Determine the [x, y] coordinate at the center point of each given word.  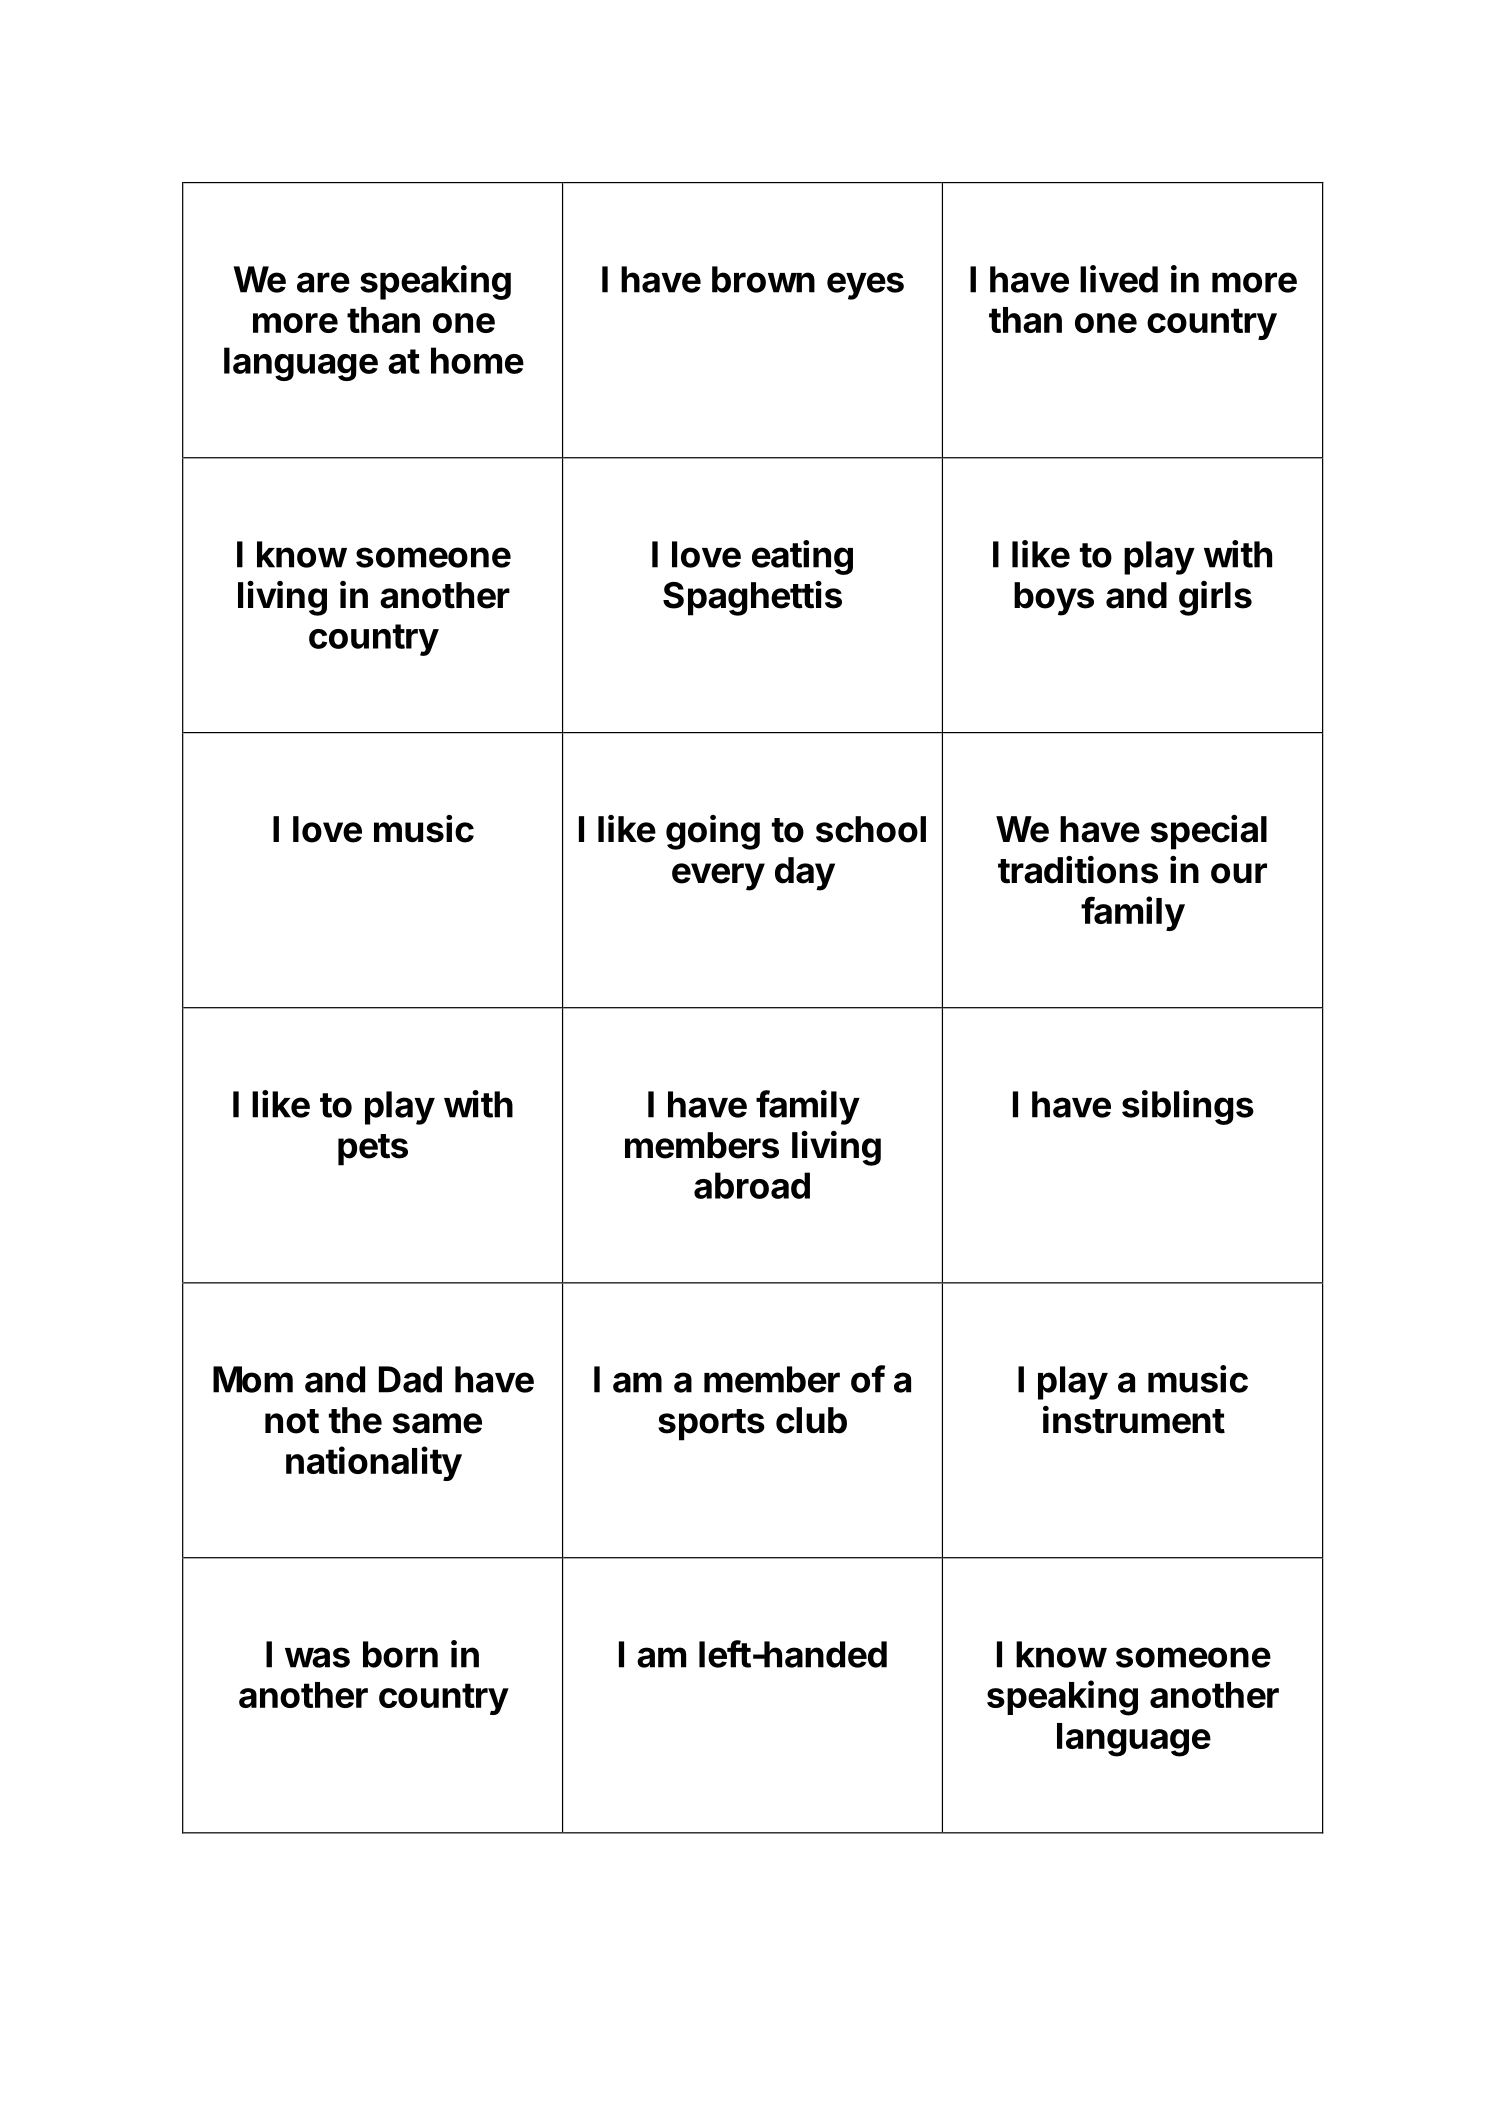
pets [373, 1150]
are [323, 282]
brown [763, 279]
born [400, 1654]
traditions [1078, 870]
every [718, 877]
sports [711, 1425]
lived [1119, 279]
